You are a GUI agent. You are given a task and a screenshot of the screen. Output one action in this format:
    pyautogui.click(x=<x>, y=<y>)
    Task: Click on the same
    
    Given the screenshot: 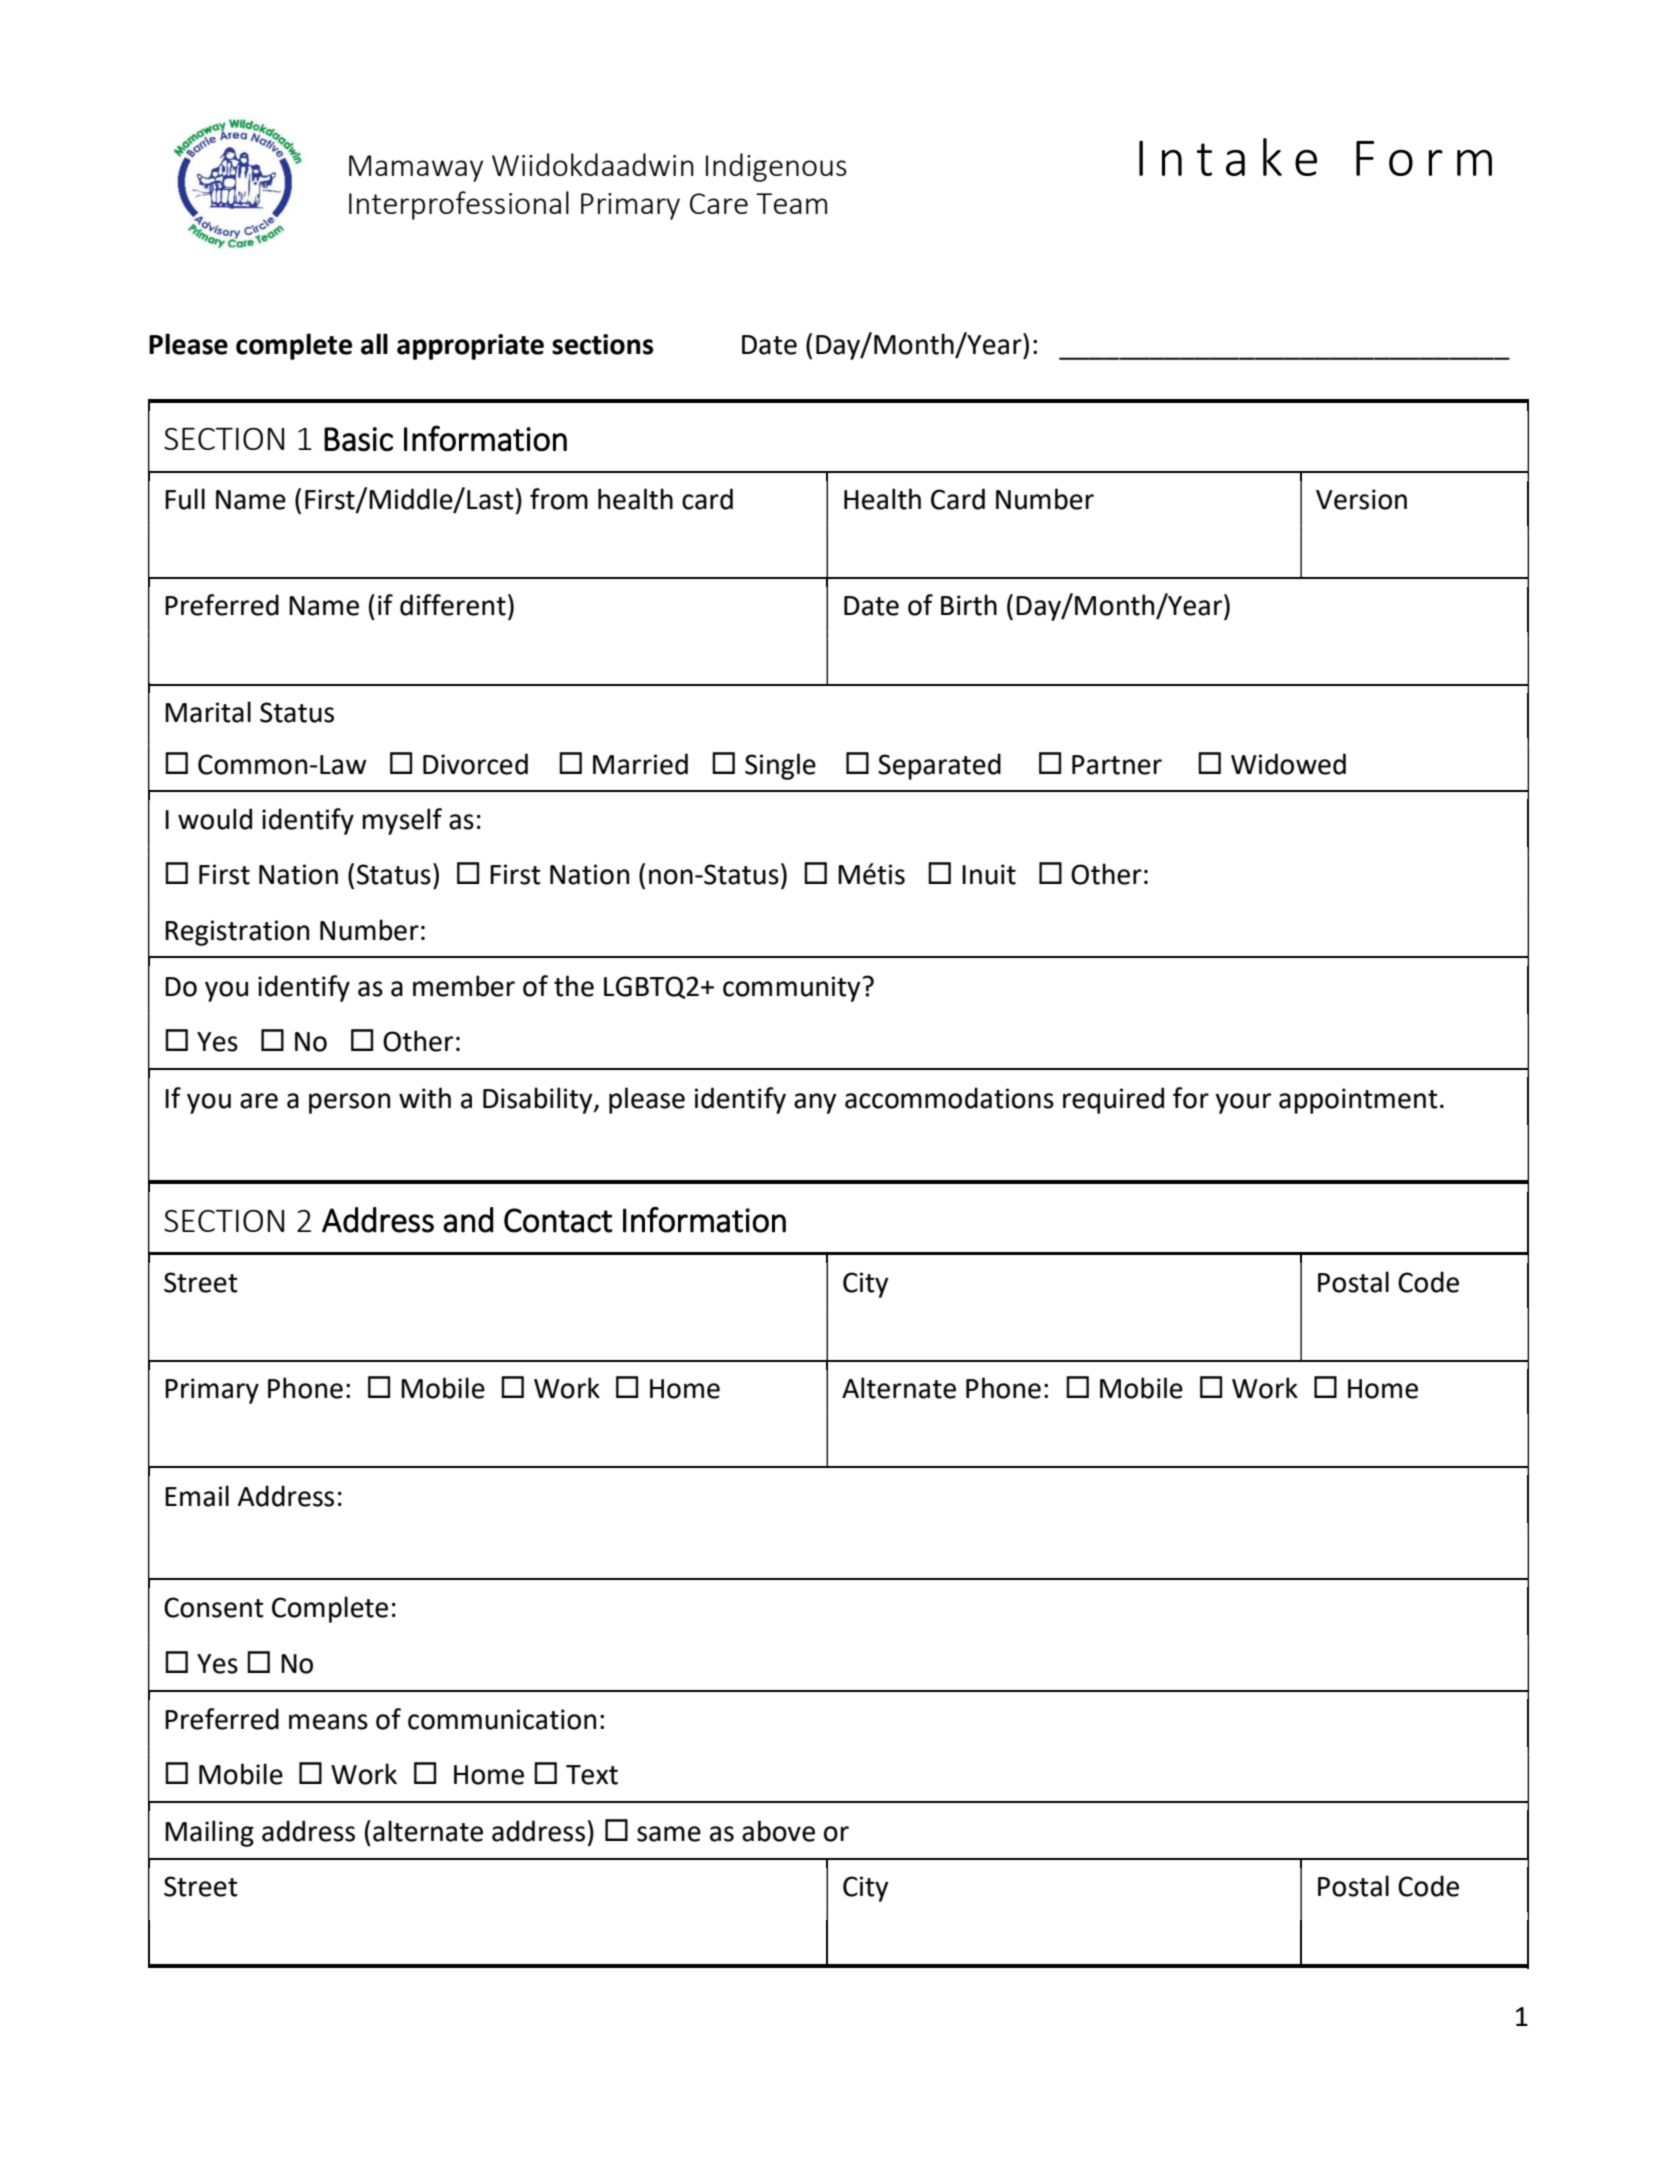 What is the action you would take?
    pyautogui.click(x=669, y=1834)
